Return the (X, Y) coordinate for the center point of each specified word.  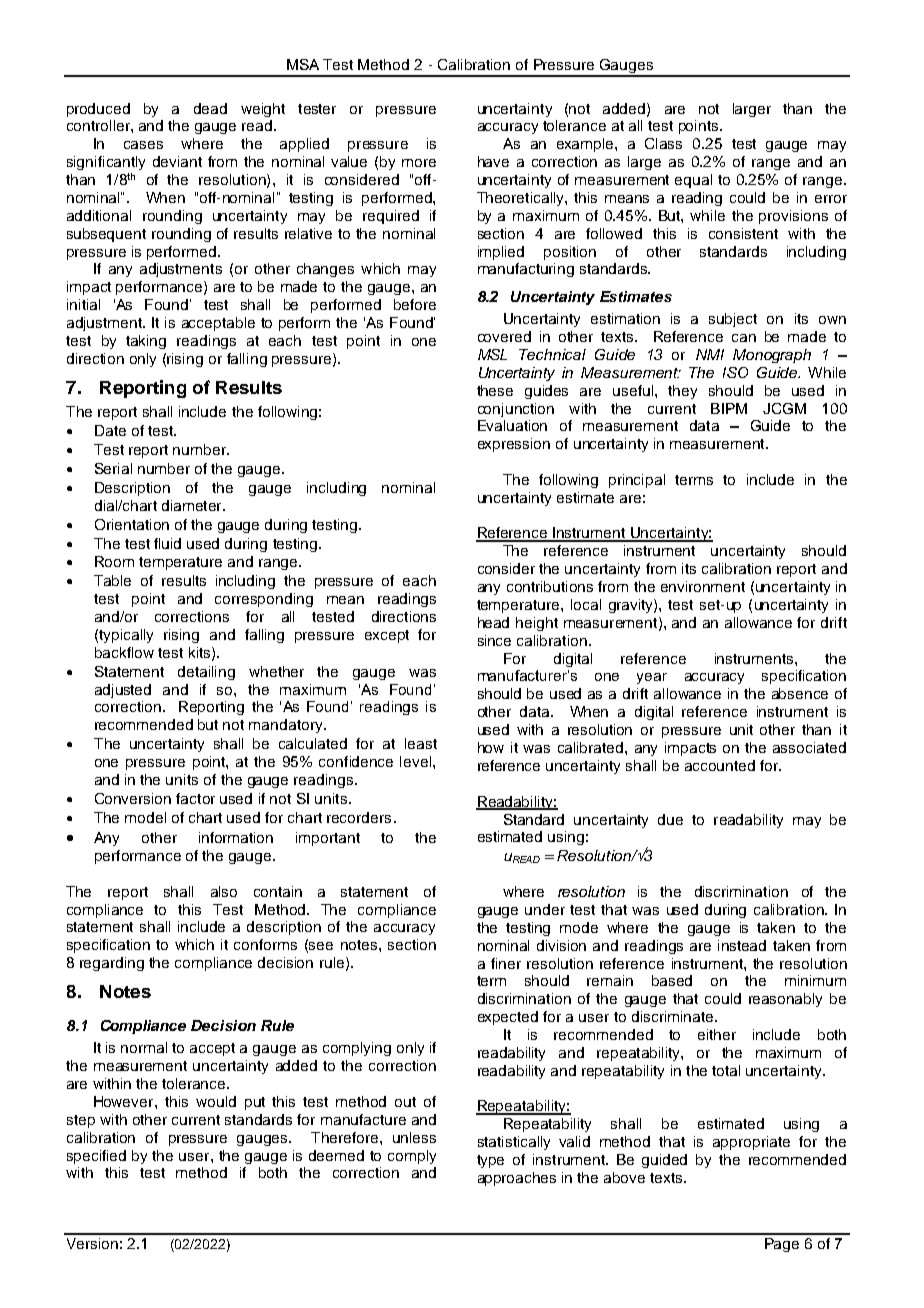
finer (506, 963)
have (493, 161)
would (216, 1101)
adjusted (123, 691)
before (415, 304)
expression (514, 445)
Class (663, 143)
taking (146, 342)
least (421, 743)
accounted (720, 765)
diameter (193, 505)
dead (210, 108)
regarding (112, 964)
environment (703, 586)
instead (742, 945)
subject (733, 320)
